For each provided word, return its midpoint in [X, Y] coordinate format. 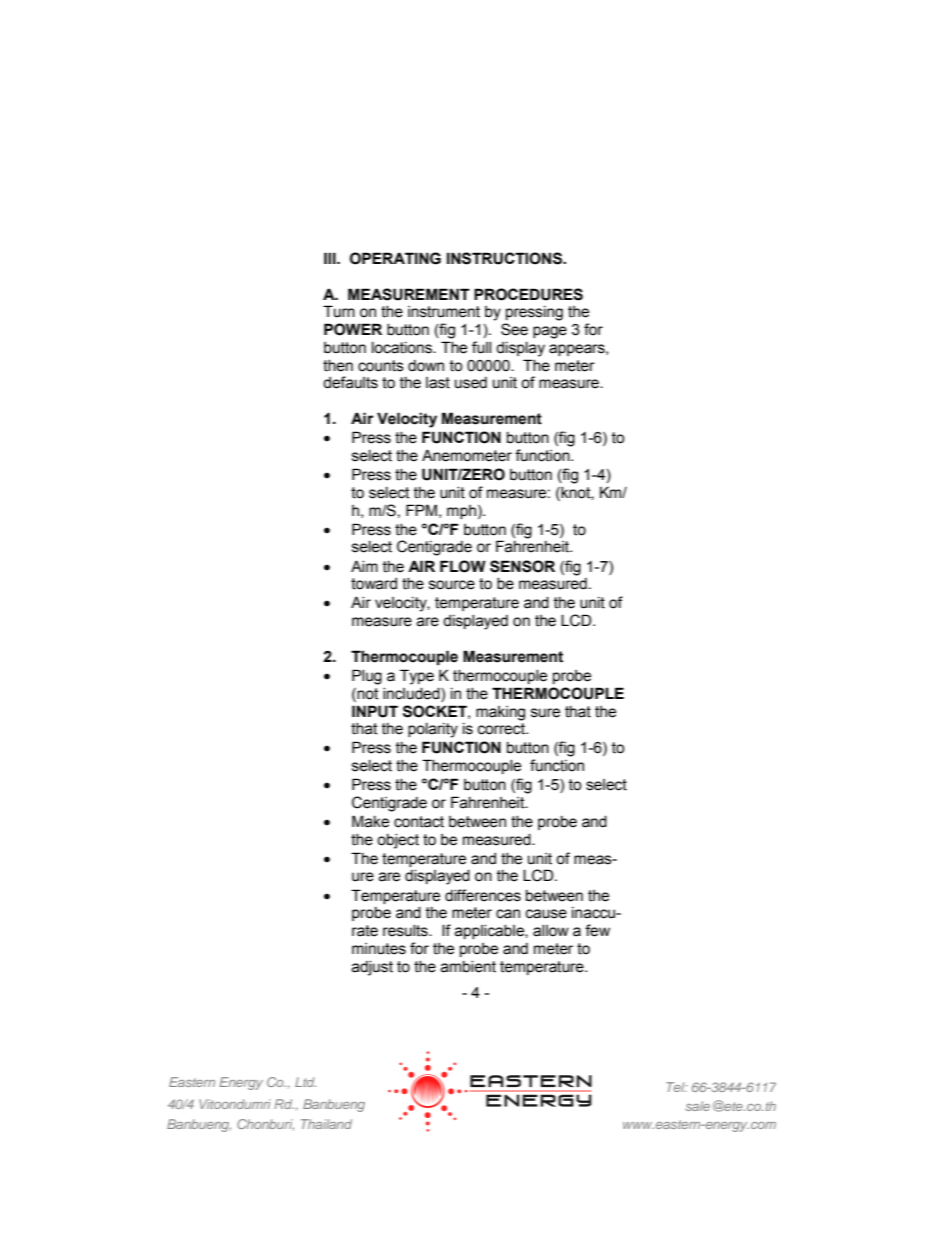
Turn [339, 311]
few [597, 930]
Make [370, 821]
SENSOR [522, 566]
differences [483, 895]
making [500, 713]
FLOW [463, 566]
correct [502, 729]
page [550, 332]
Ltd [305, 1082]
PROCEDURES [528, 294]
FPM [421, 510]
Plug [367, 677]
